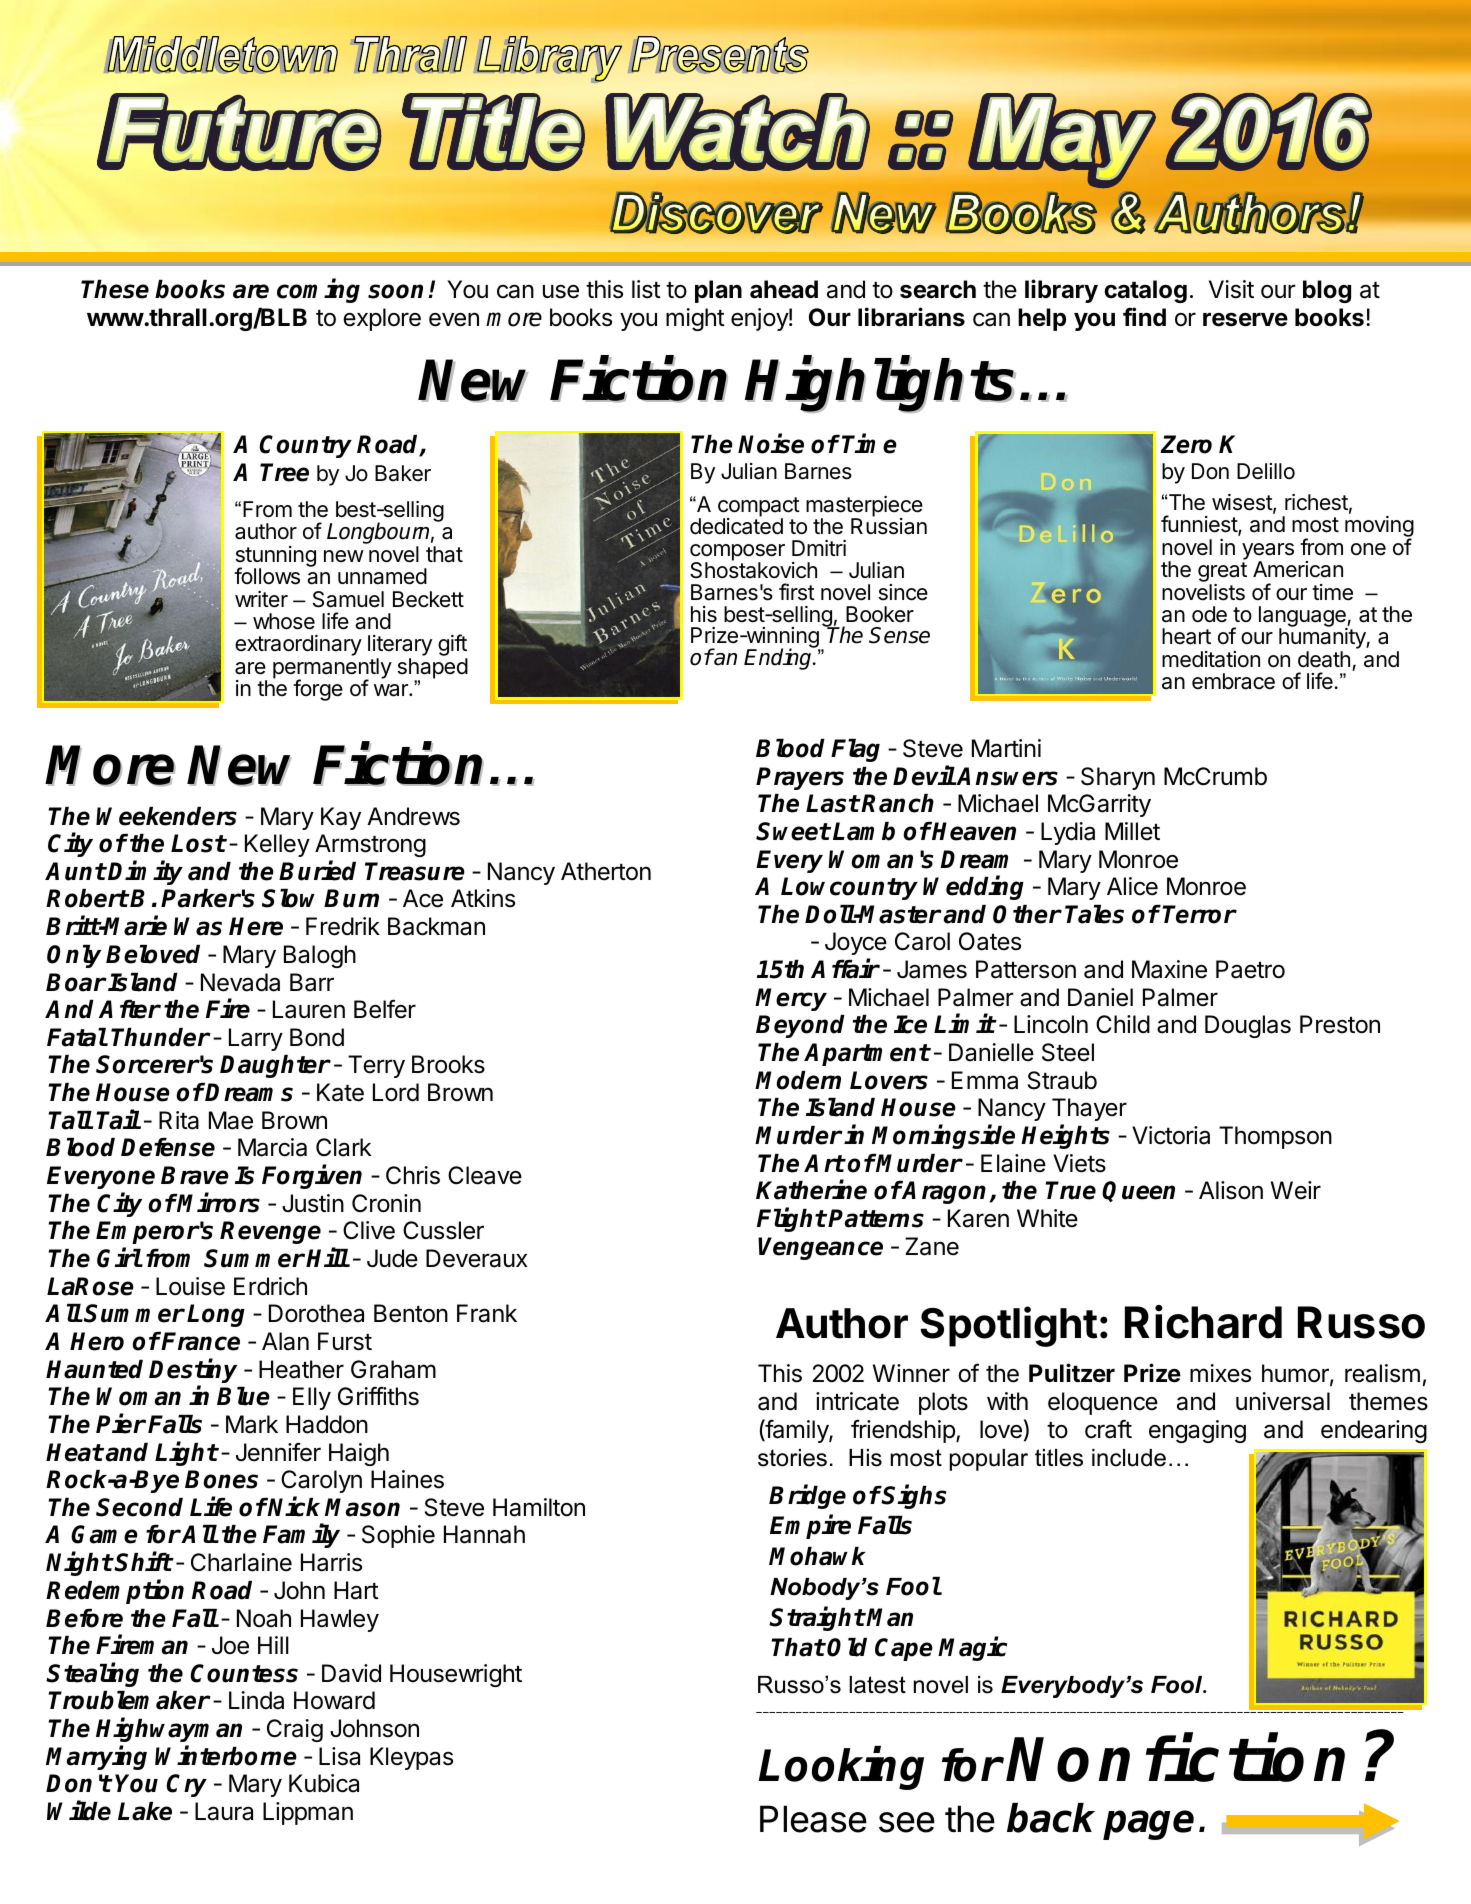  I want to click on coming, so click(318, 291).
